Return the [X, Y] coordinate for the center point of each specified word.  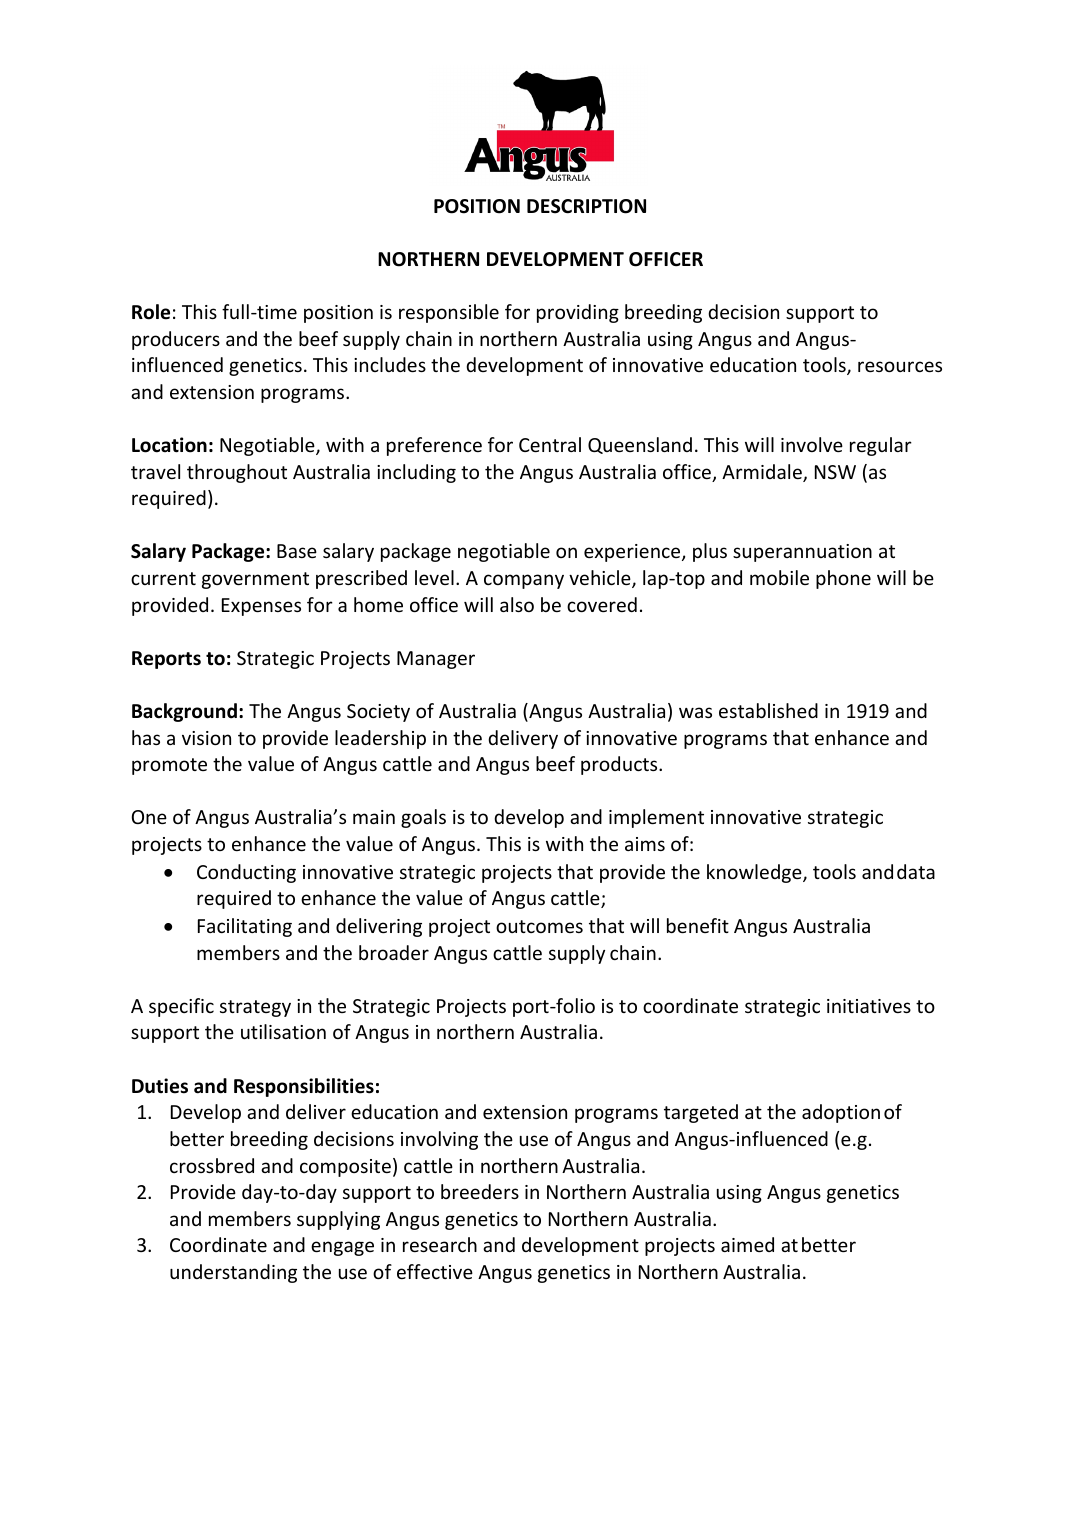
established [768, 710]
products [620, 765]
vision [206, 738]
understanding [233, 1273]
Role [151, 312]
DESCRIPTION [586, 206]
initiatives [869, 1006]
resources [900, 366]
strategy [255, 1008]
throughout [237, 473]
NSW [835, 472]
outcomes [539, 926]
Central [550, 444]
